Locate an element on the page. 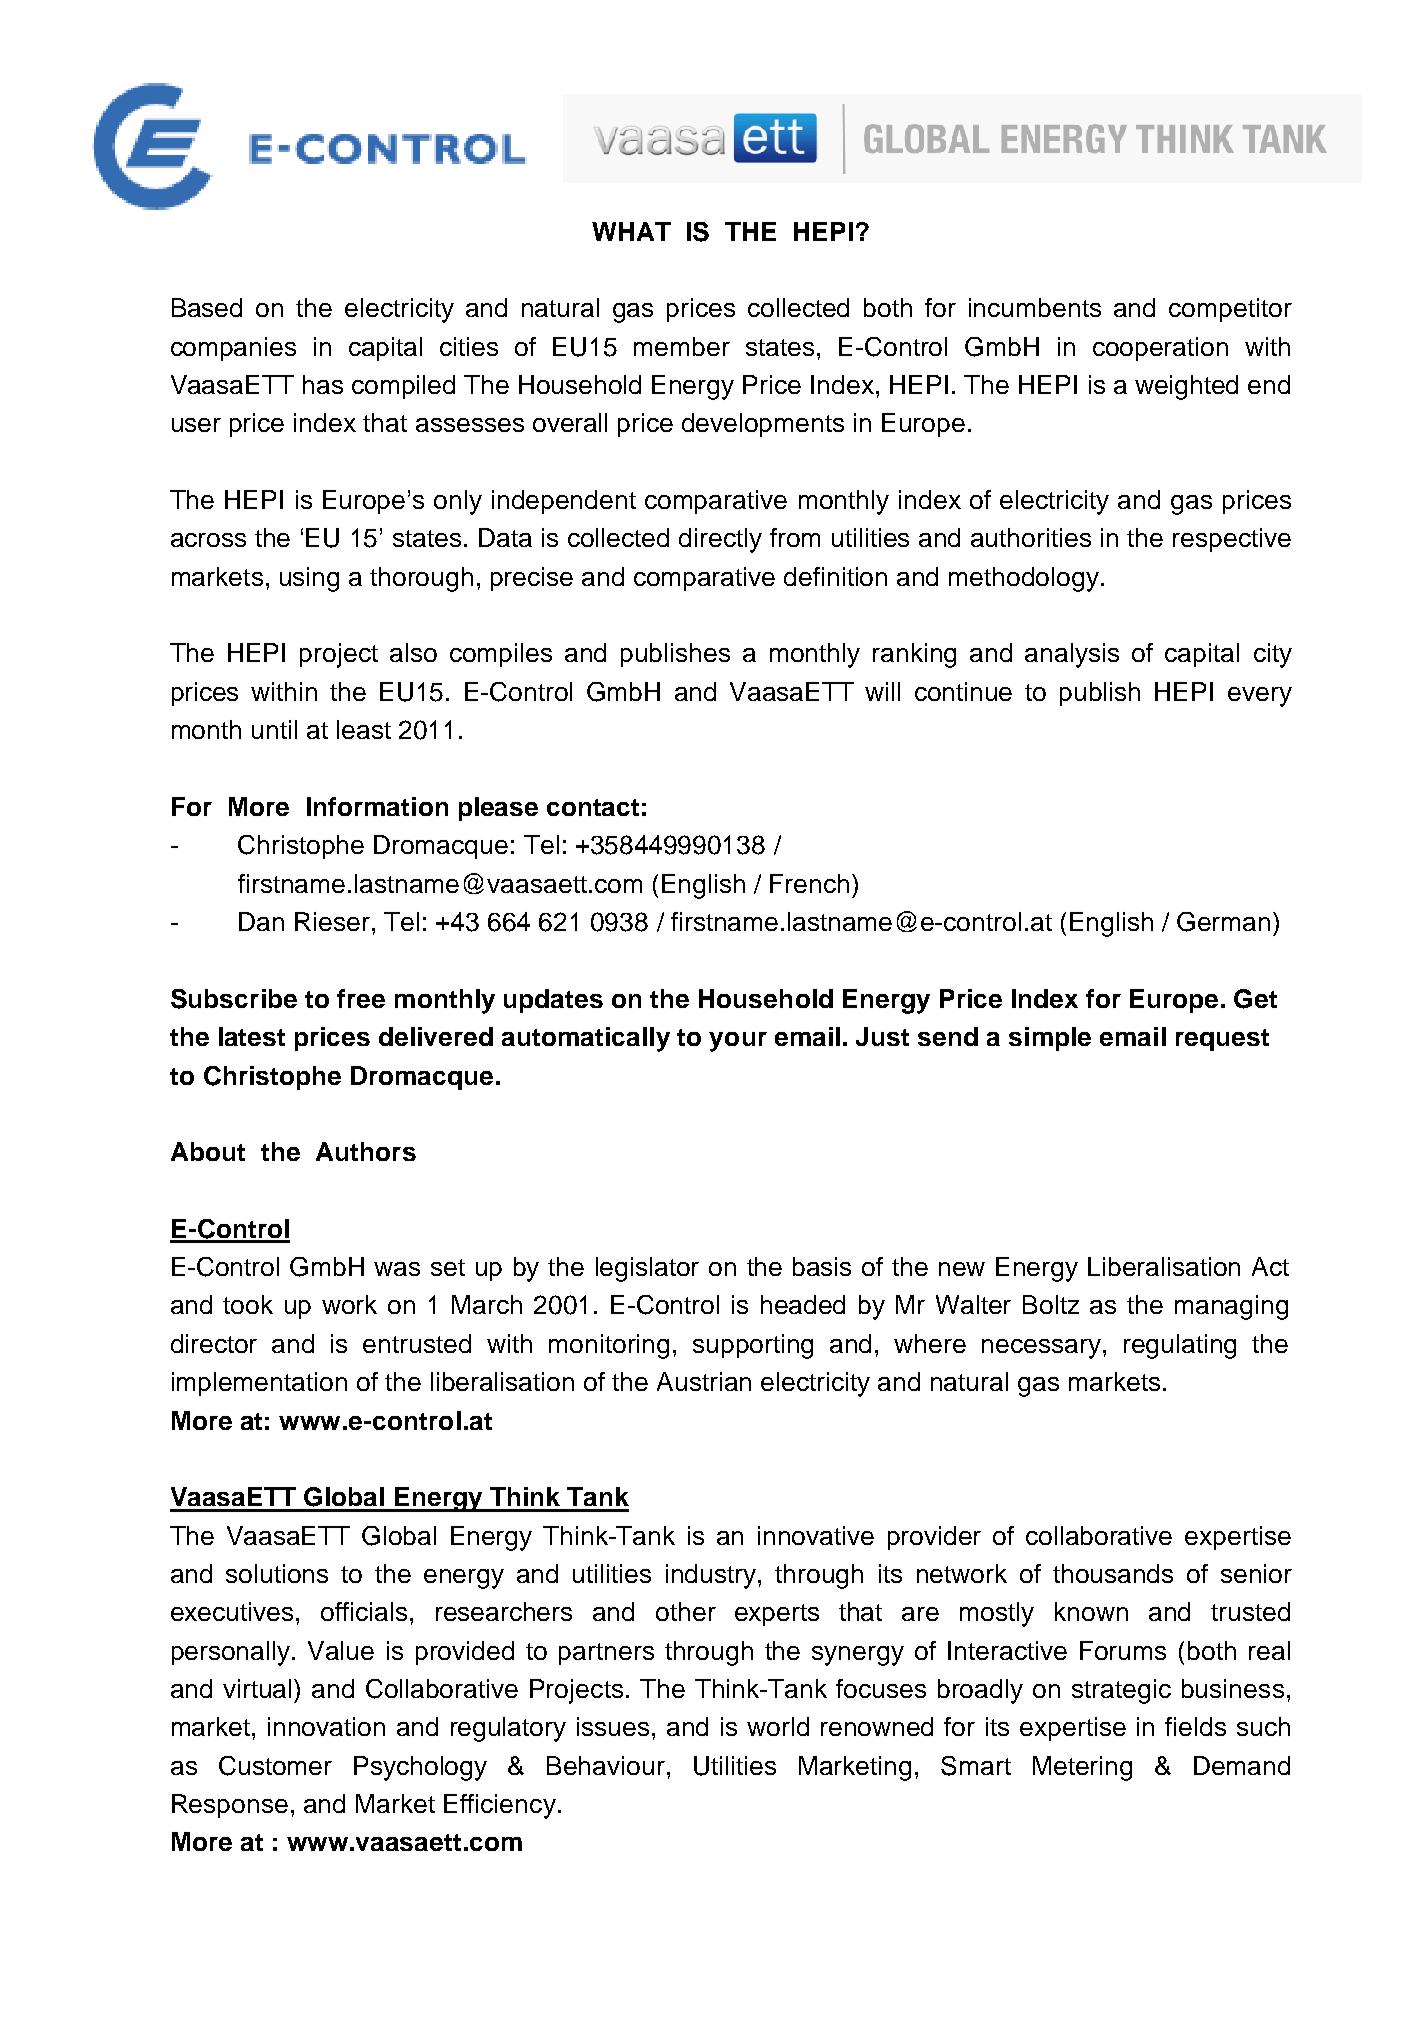  analysis is located at coordinates (1072, 655).
